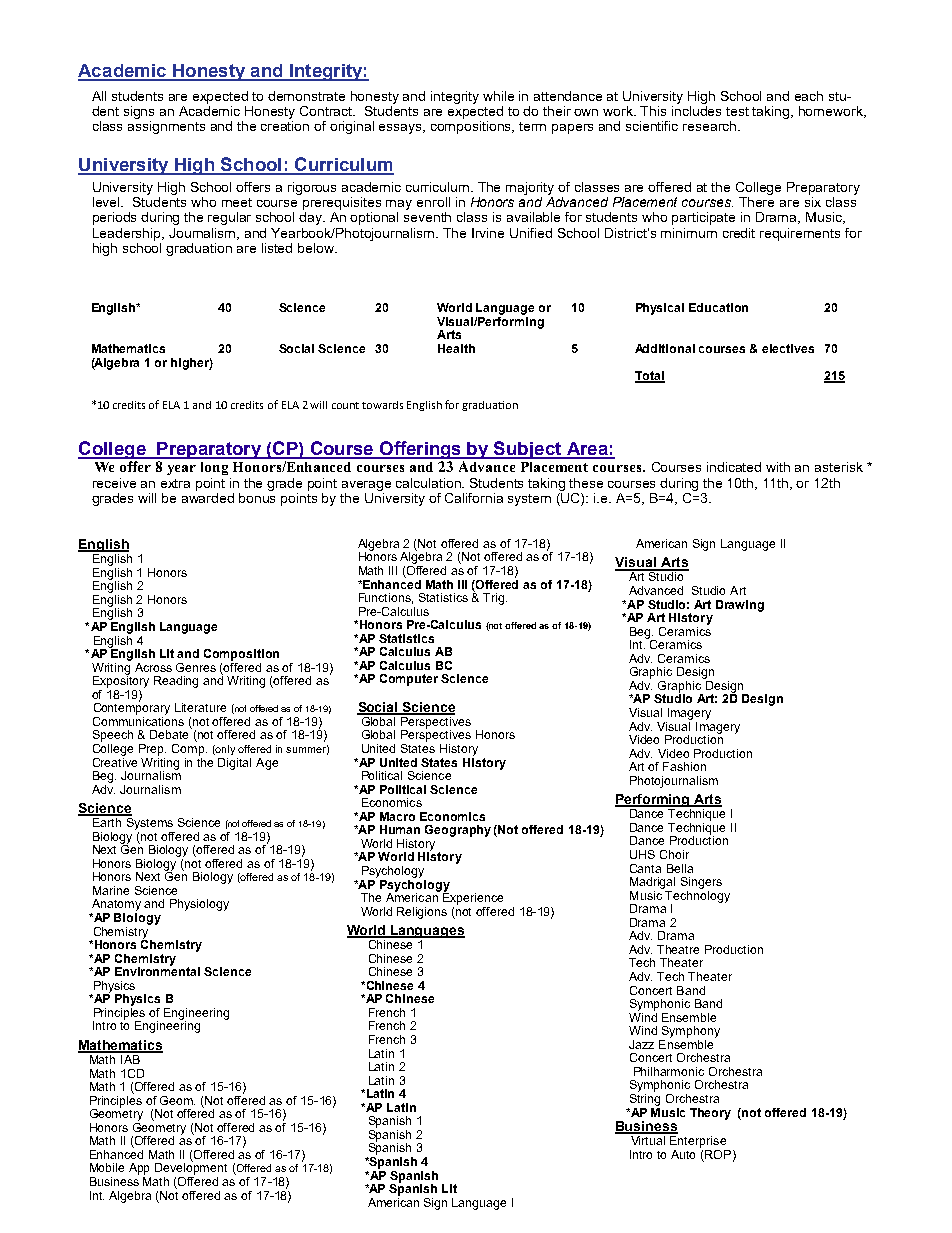 This screenshot has width=952, height=1233. I want to click on while, so click(498, 96).
